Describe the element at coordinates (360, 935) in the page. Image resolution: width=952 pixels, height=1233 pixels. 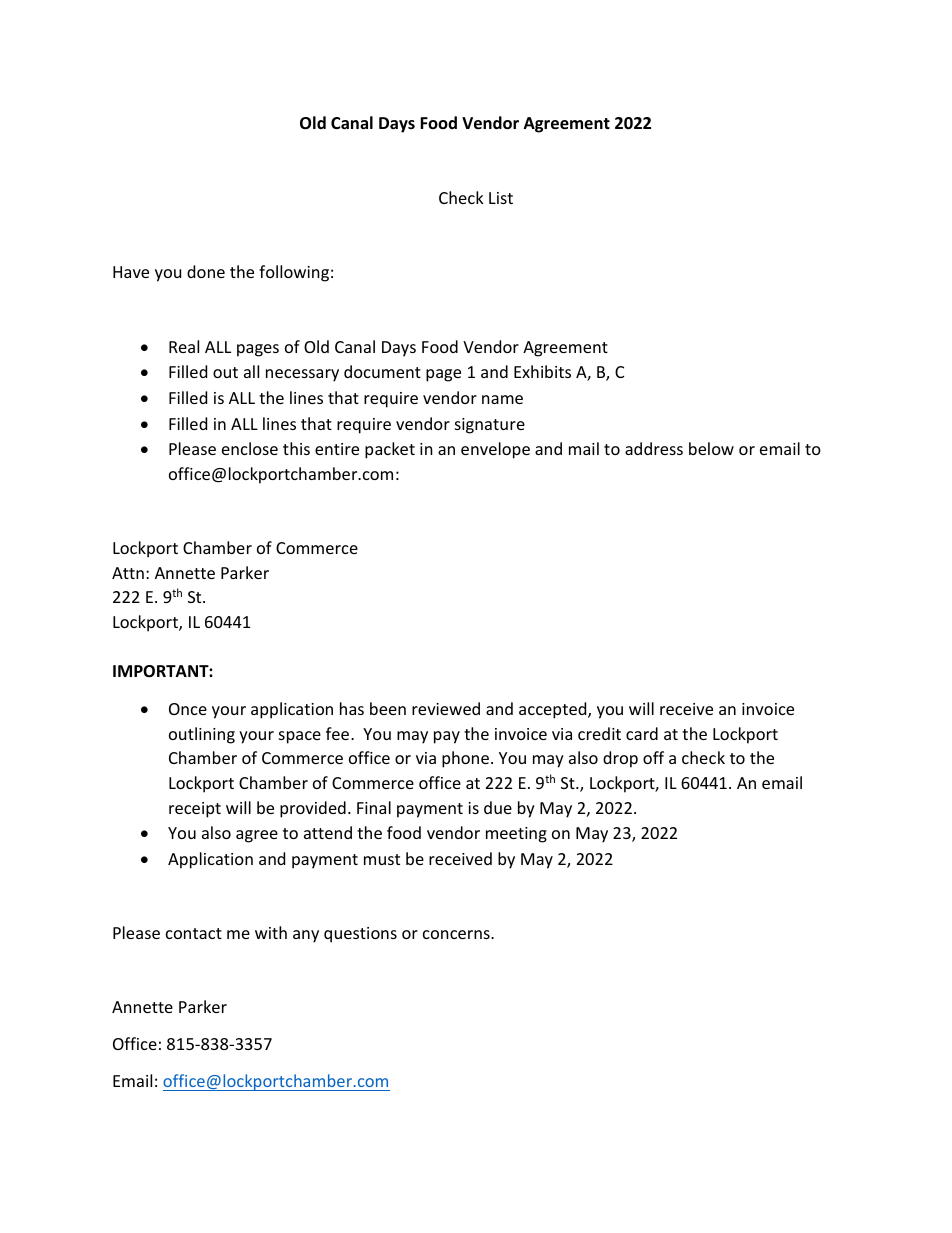
I see `questions` at that location.
